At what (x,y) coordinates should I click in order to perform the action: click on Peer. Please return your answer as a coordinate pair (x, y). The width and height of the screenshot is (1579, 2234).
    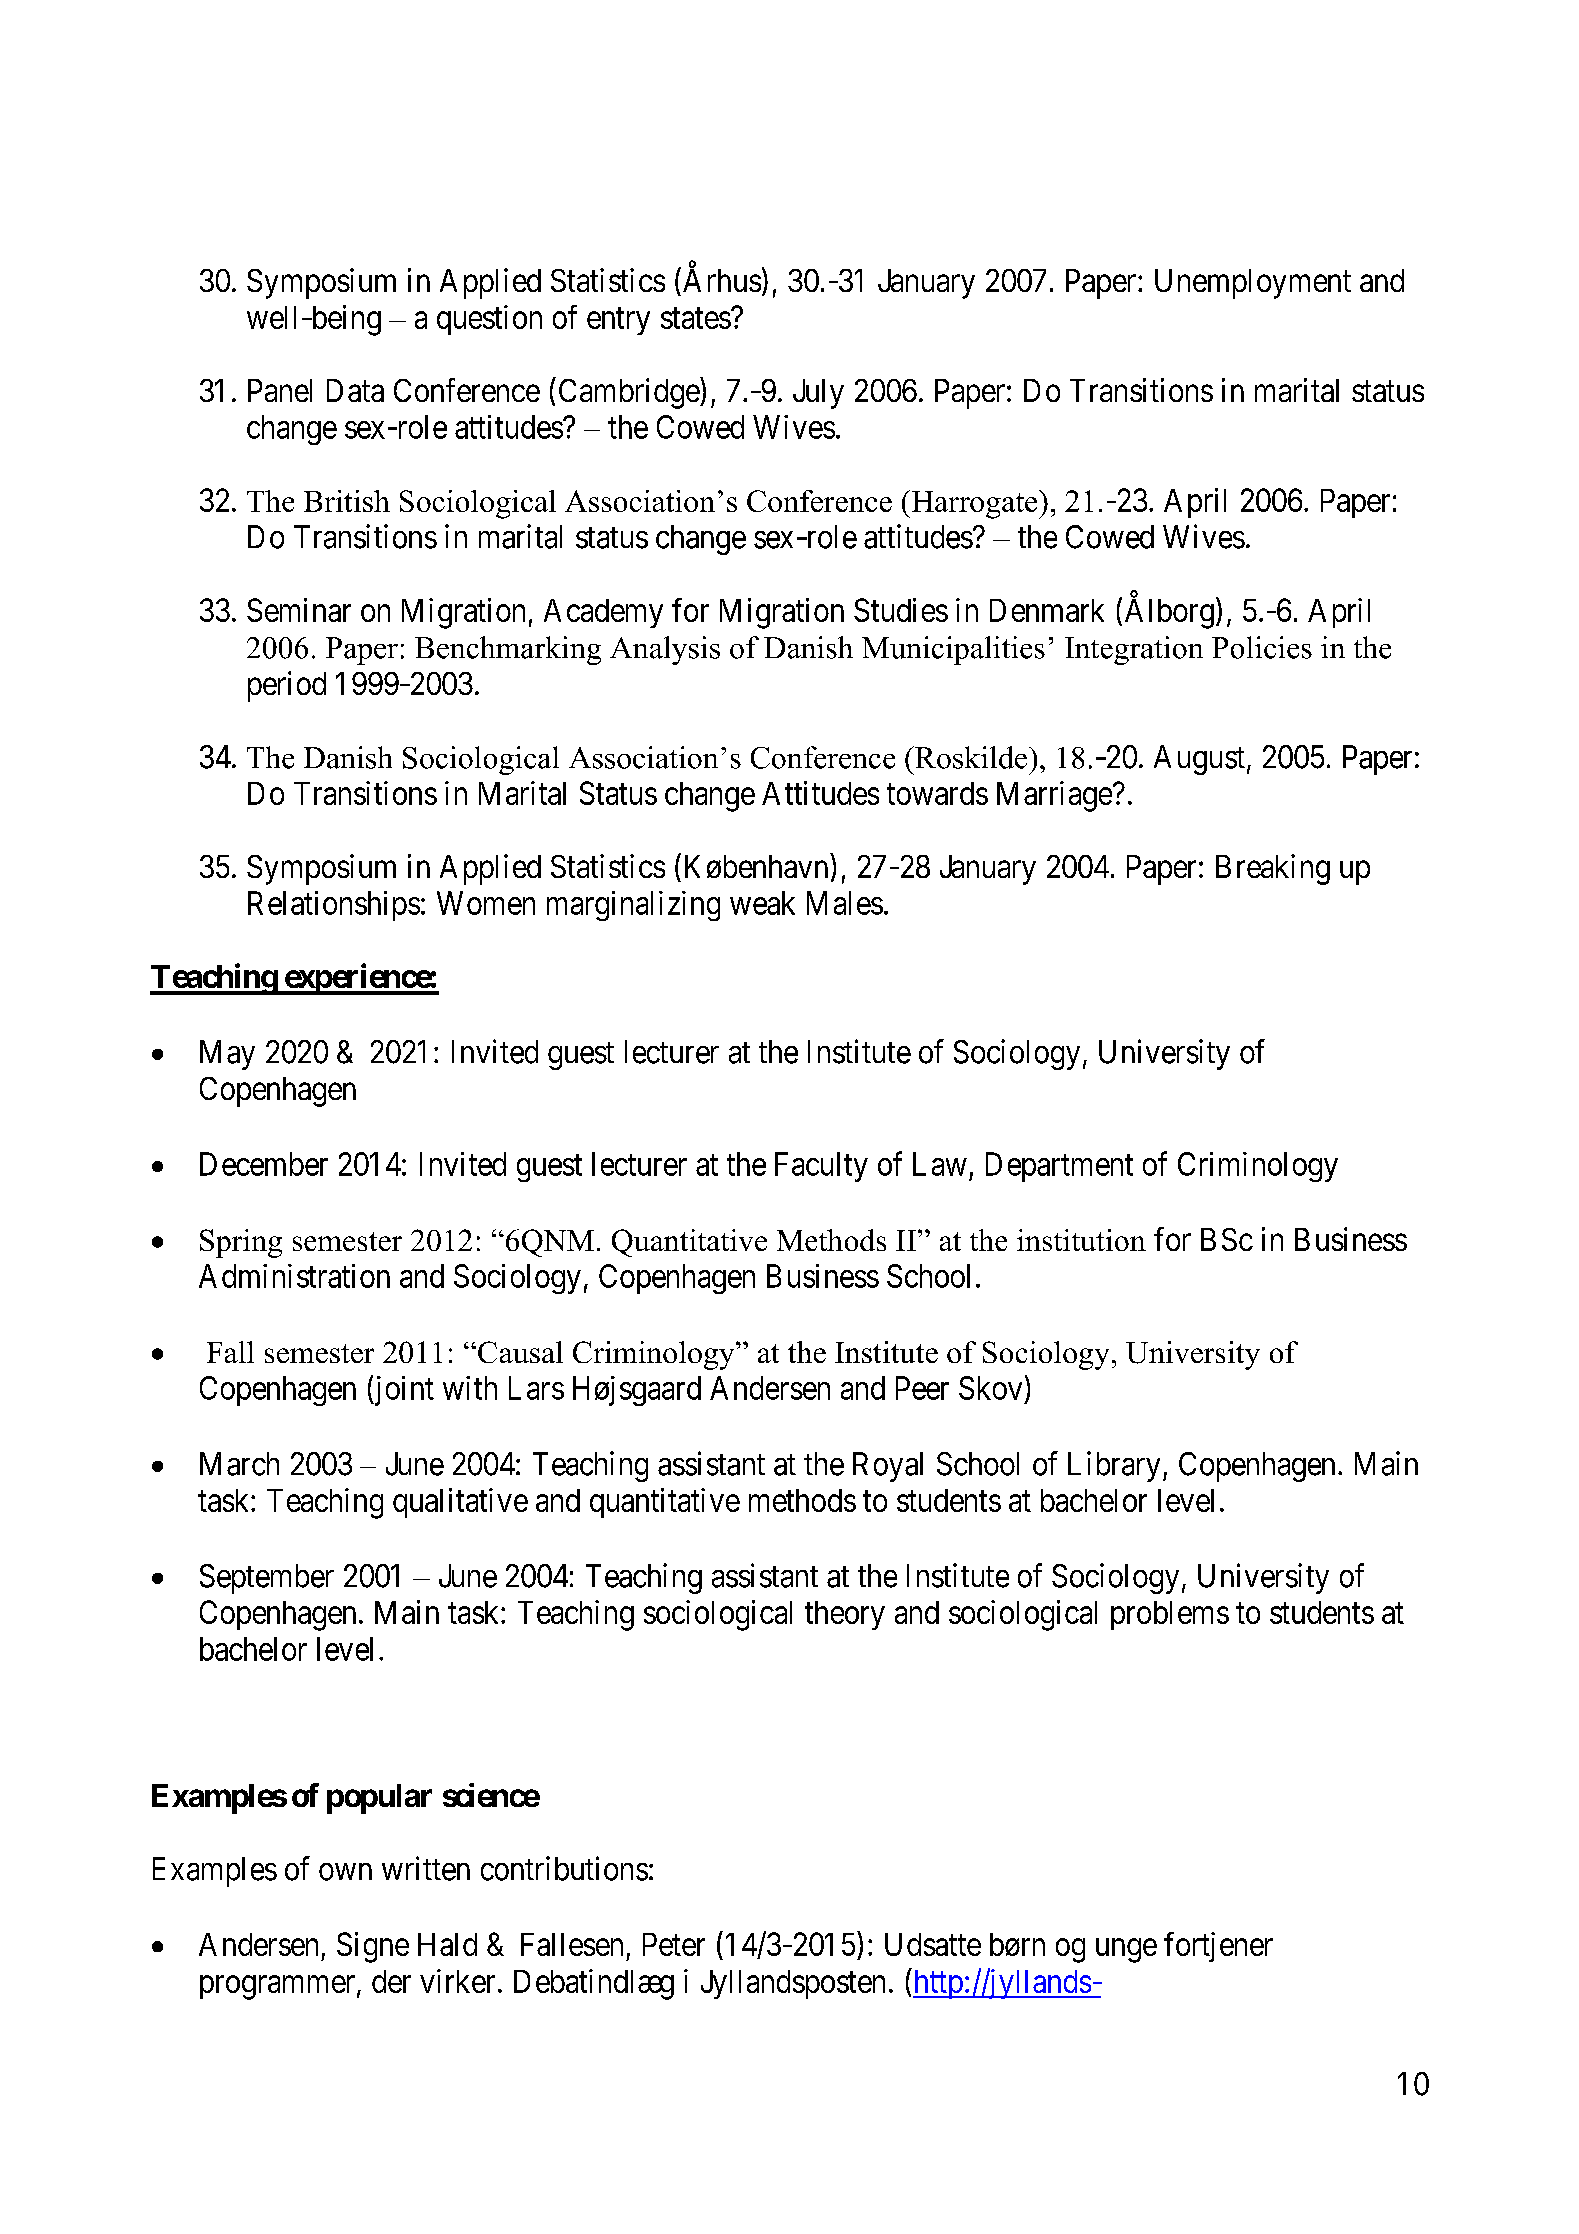
    Looking at the image, I should click on (922, 1388).
